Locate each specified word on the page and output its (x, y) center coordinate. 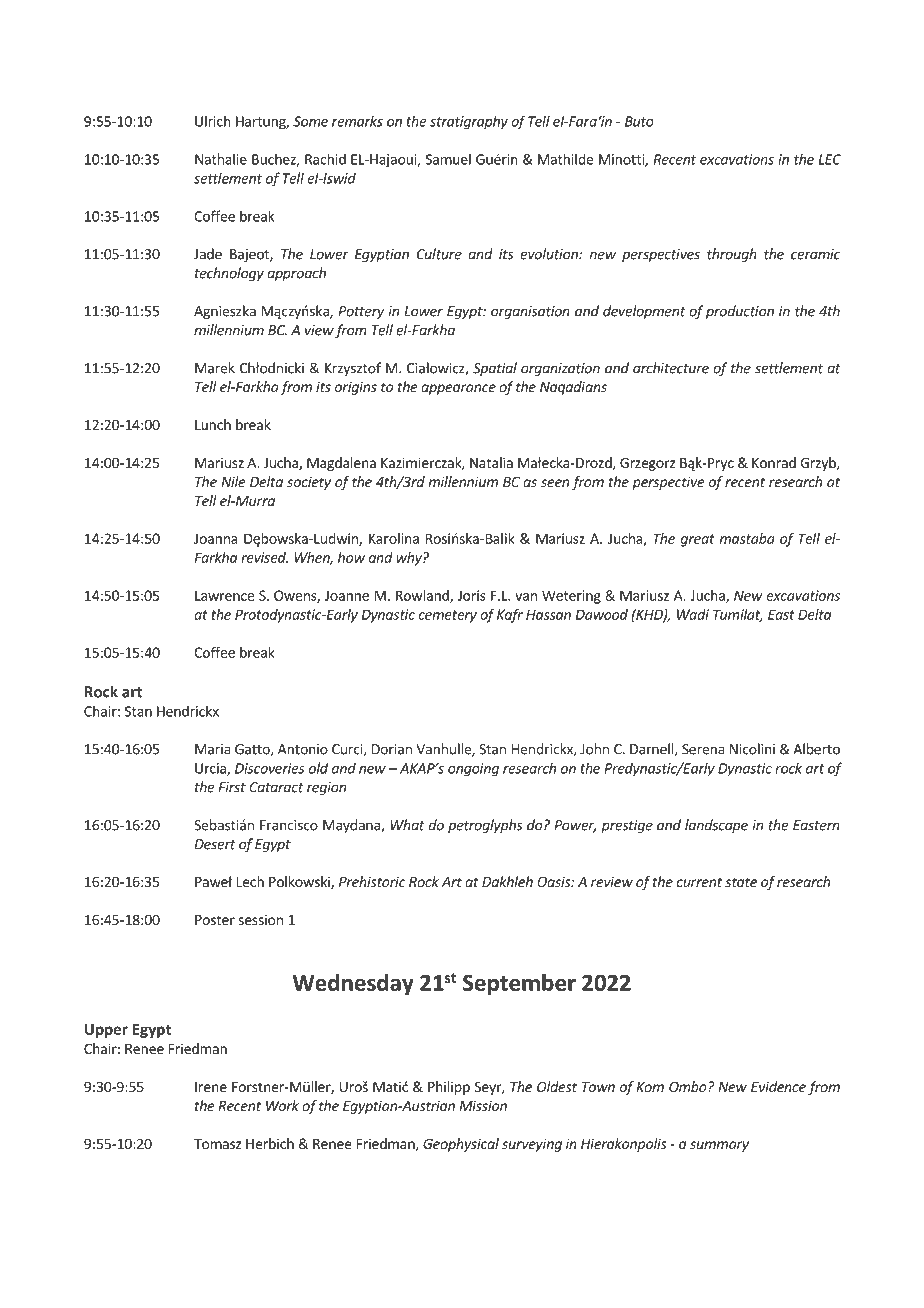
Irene (211, 1087)
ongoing (473, 769)
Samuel (448, 159)
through (732, 255)
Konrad (774, 462)
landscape (716, 826)
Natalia (491, 462)
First (232, 787)
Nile (233, 481)
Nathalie (221, 159)
